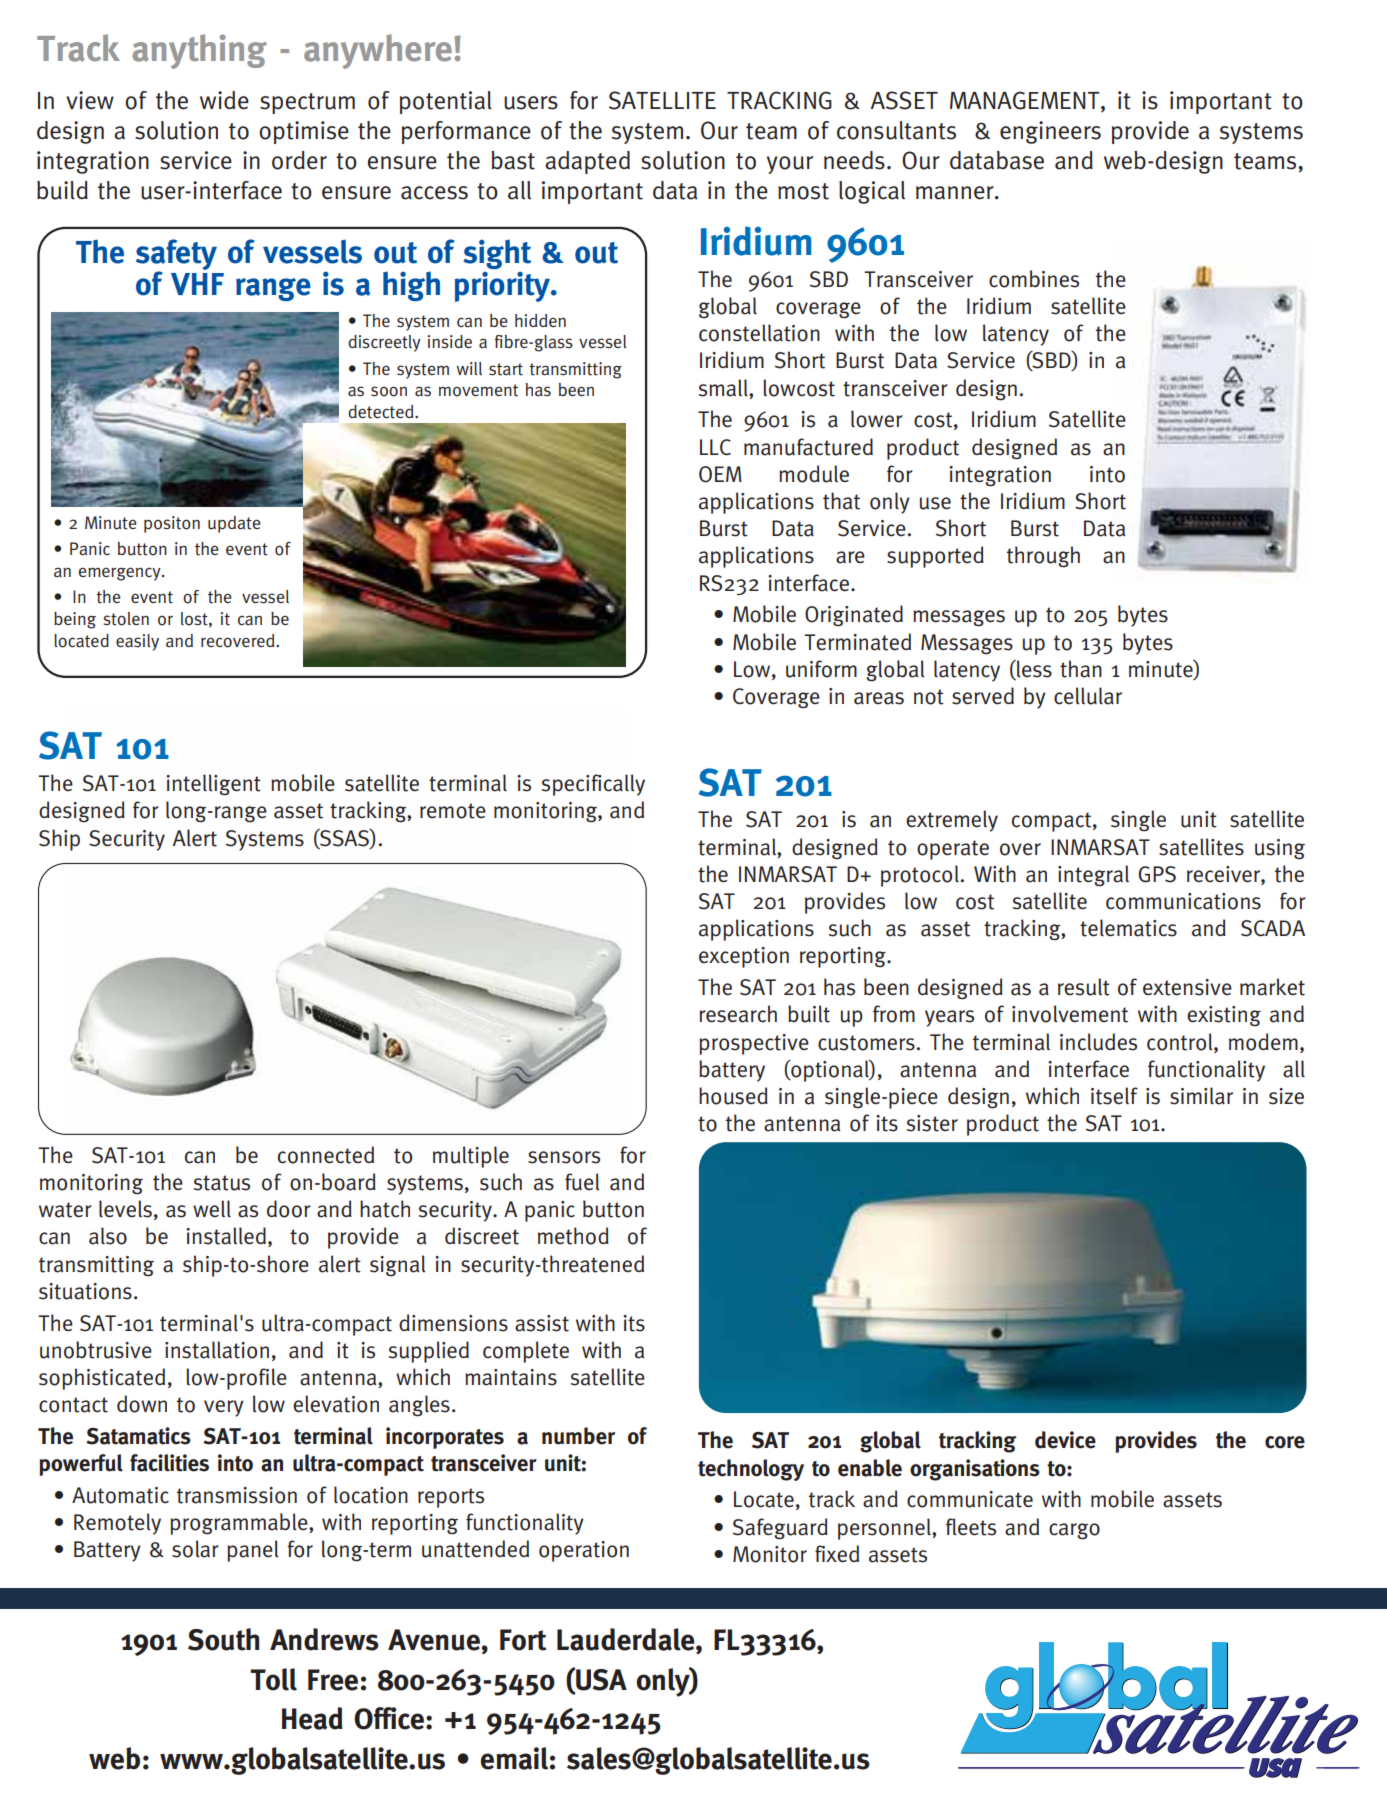 The width and height of the screenshot is (1387, 1795). I want to click on South, so click(223, 1639).
